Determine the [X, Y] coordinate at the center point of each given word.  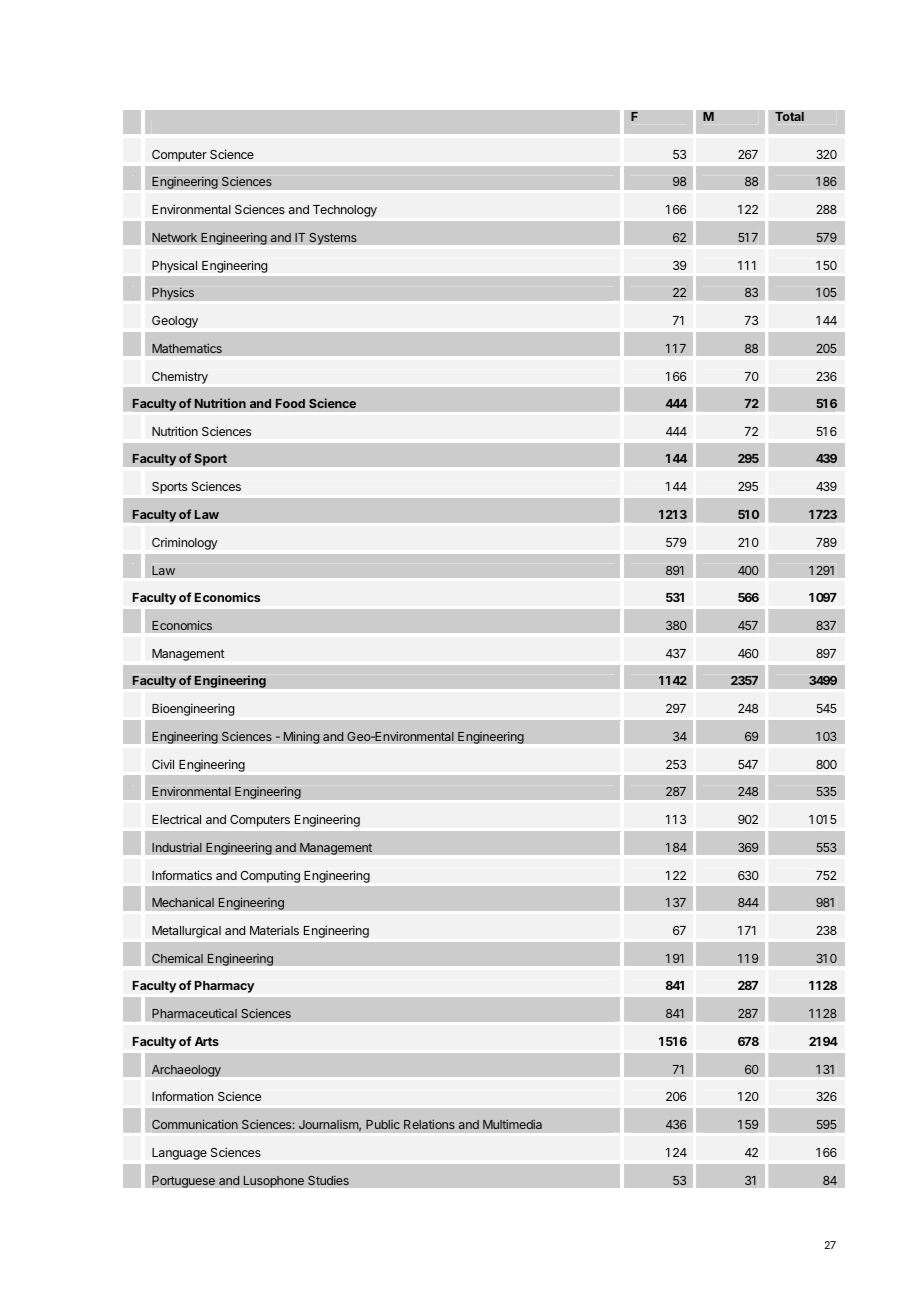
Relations [429, 1124]
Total [789, 116]
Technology [345, 211]
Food [290, 403]
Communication [195, 1124]
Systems [333, 238]
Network [174, 237]
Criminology [185, 543]
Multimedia [512, 1124]
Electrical [176, 819]
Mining [302, 737]
